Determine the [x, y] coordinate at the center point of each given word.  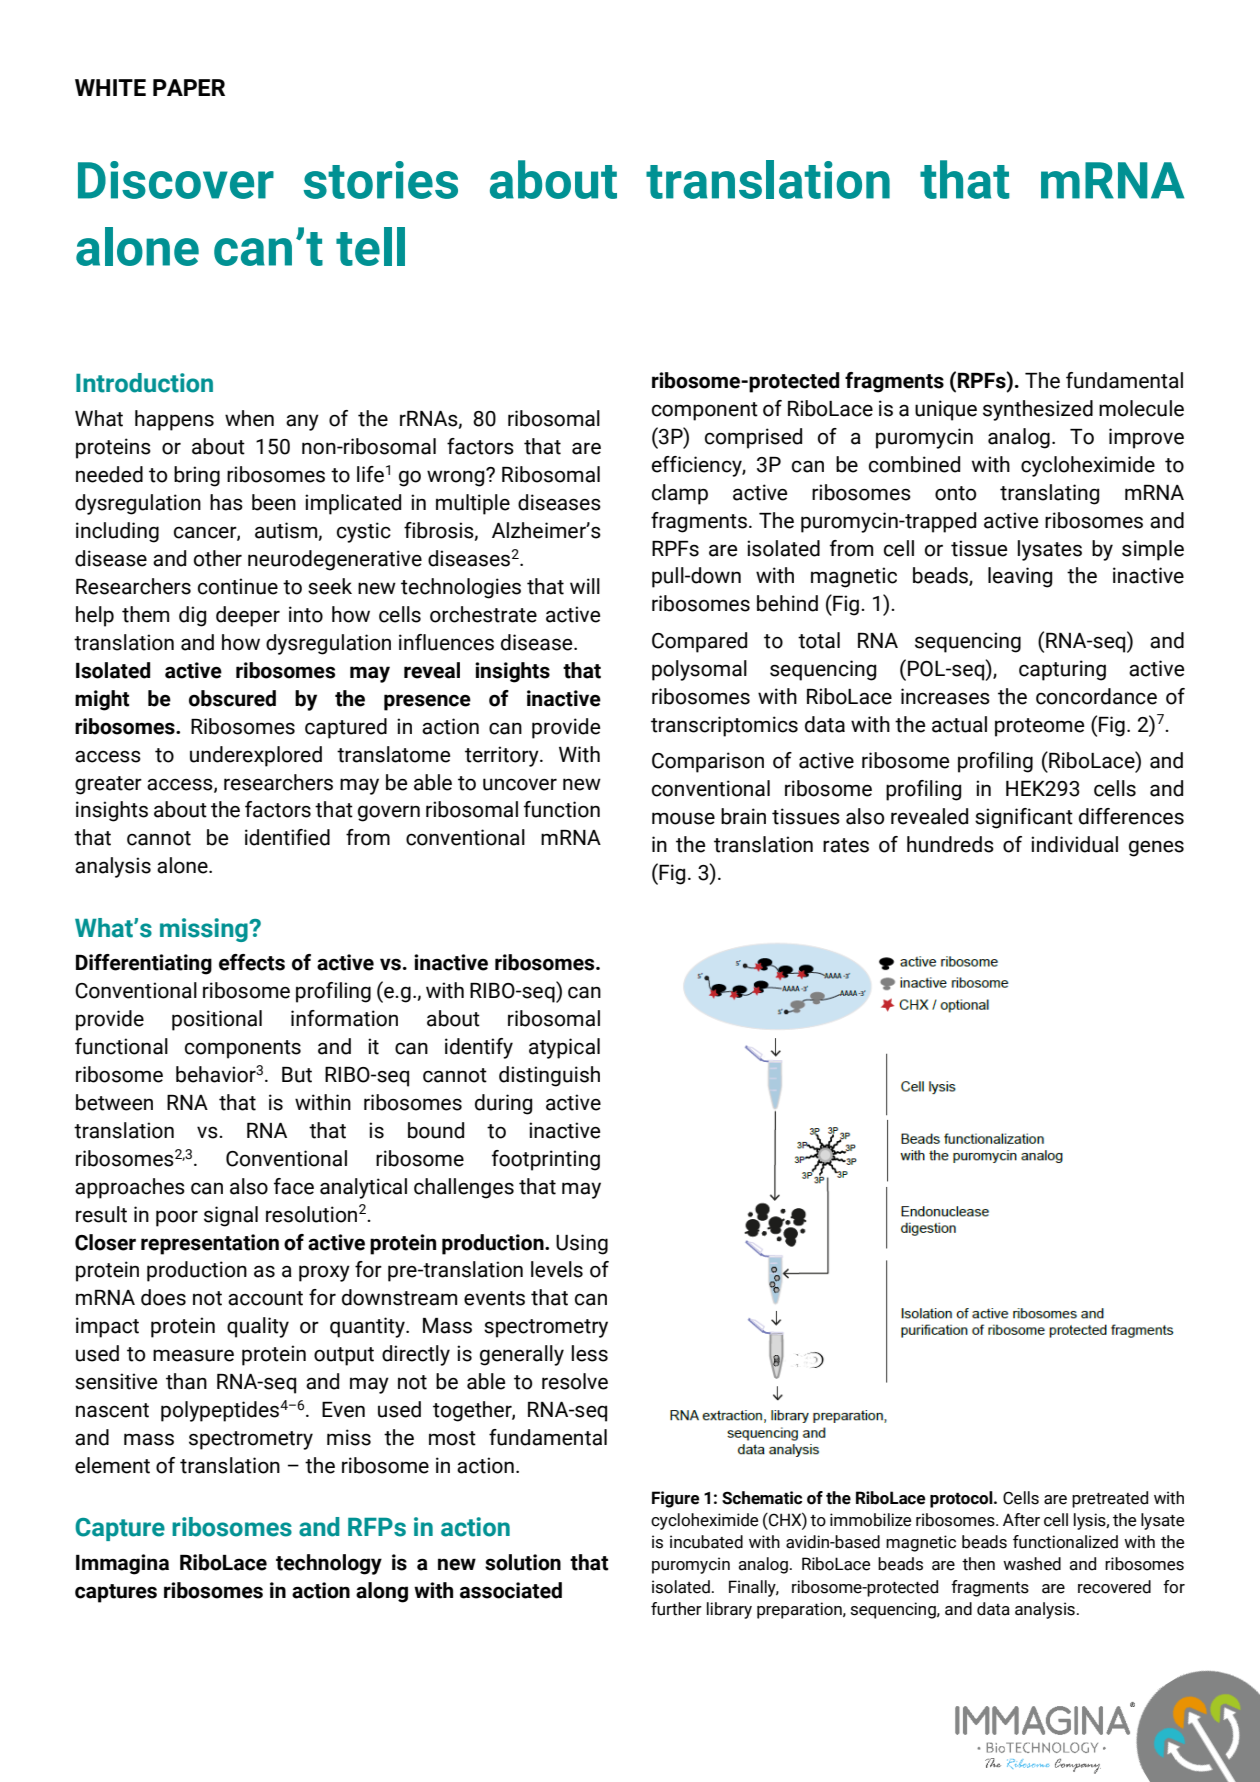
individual [1074, 844]
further [676, 1609]
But [297, 1075]
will [585, 586]
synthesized [1038, 410]
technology [329, 1564]
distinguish [549, 1076]
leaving [1020, 577]
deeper [248, 616]
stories [380, 180]
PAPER [189, 87]
